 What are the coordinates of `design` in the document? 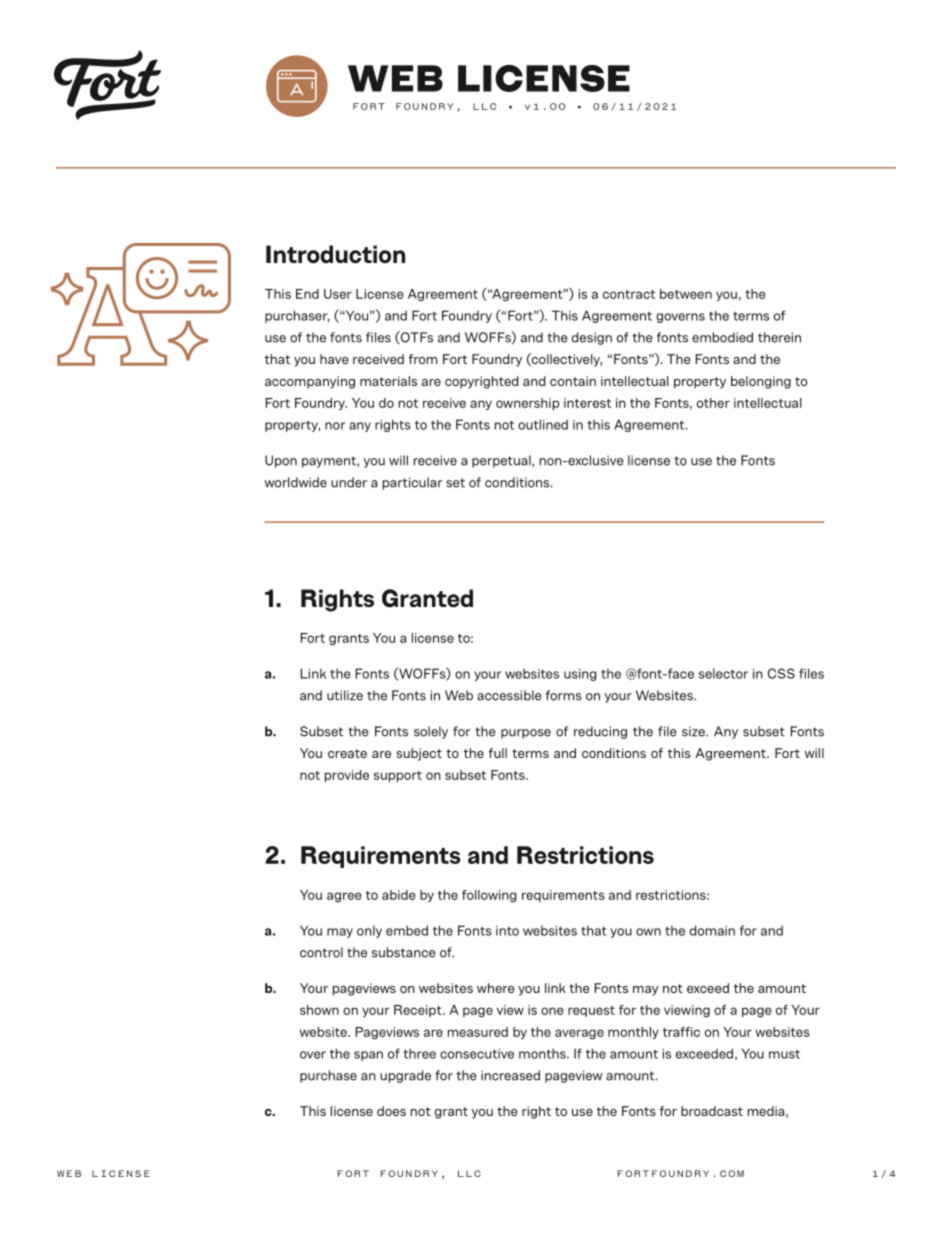 It's located at (592, 338).
